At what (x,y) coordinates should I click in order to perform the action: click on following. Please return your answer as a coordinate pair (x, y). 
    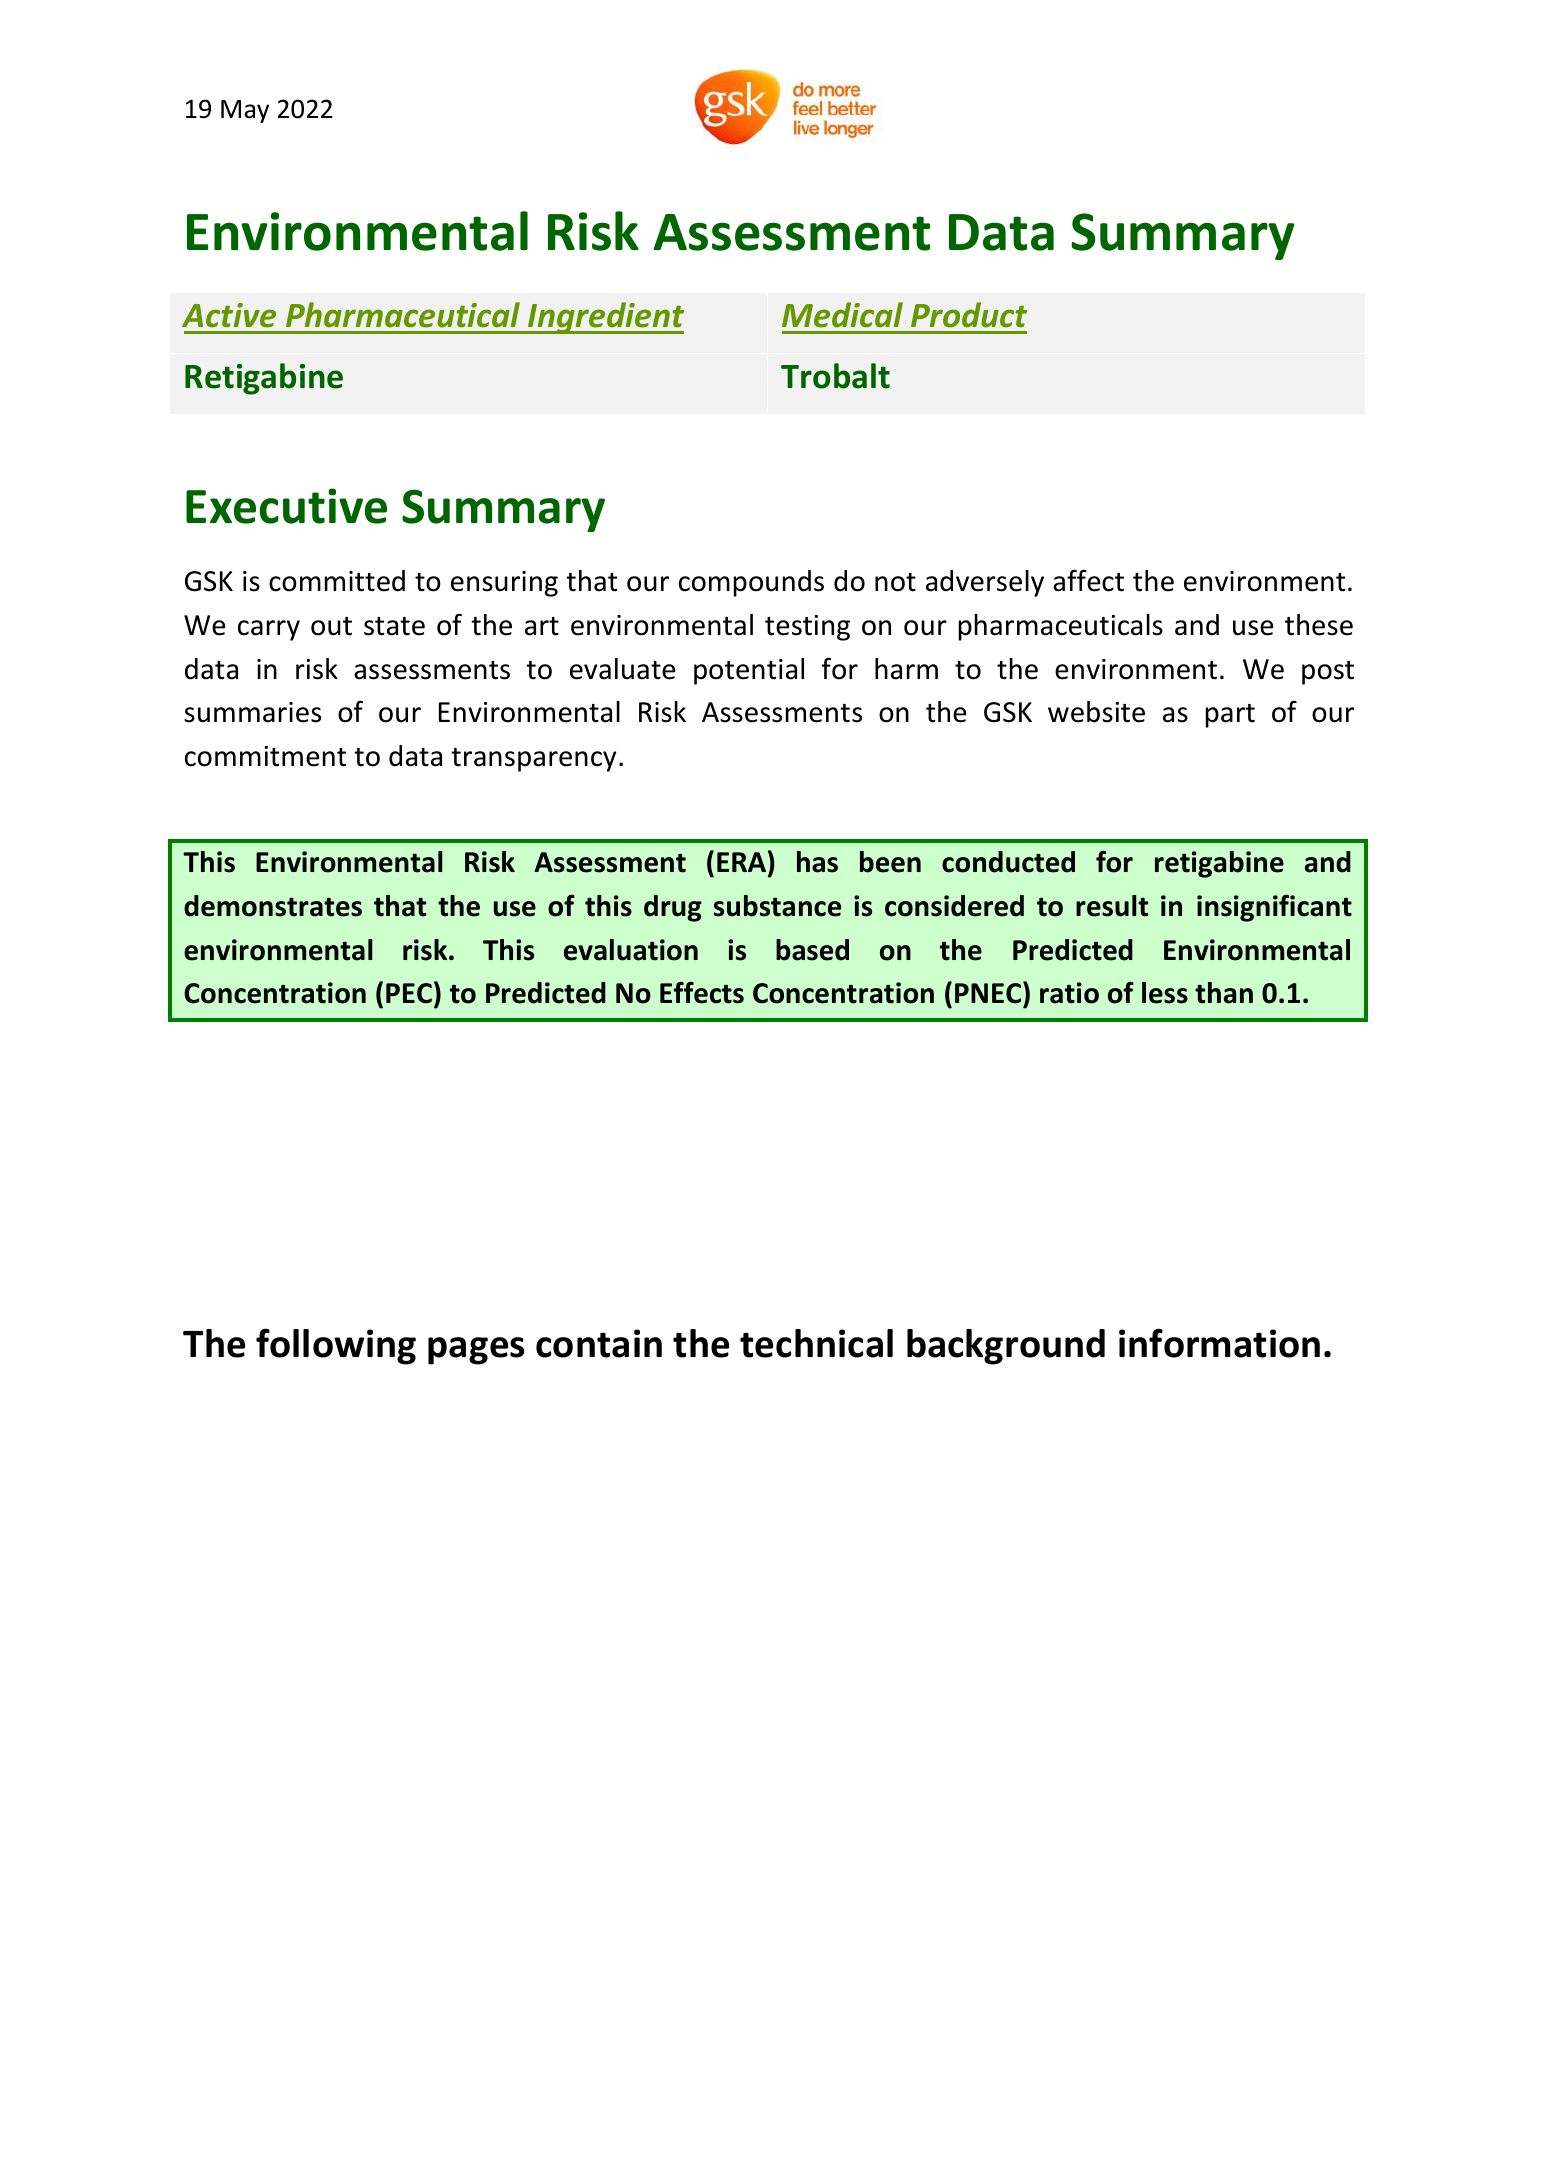
    Looking at the image, I should click on (336, 1346).
